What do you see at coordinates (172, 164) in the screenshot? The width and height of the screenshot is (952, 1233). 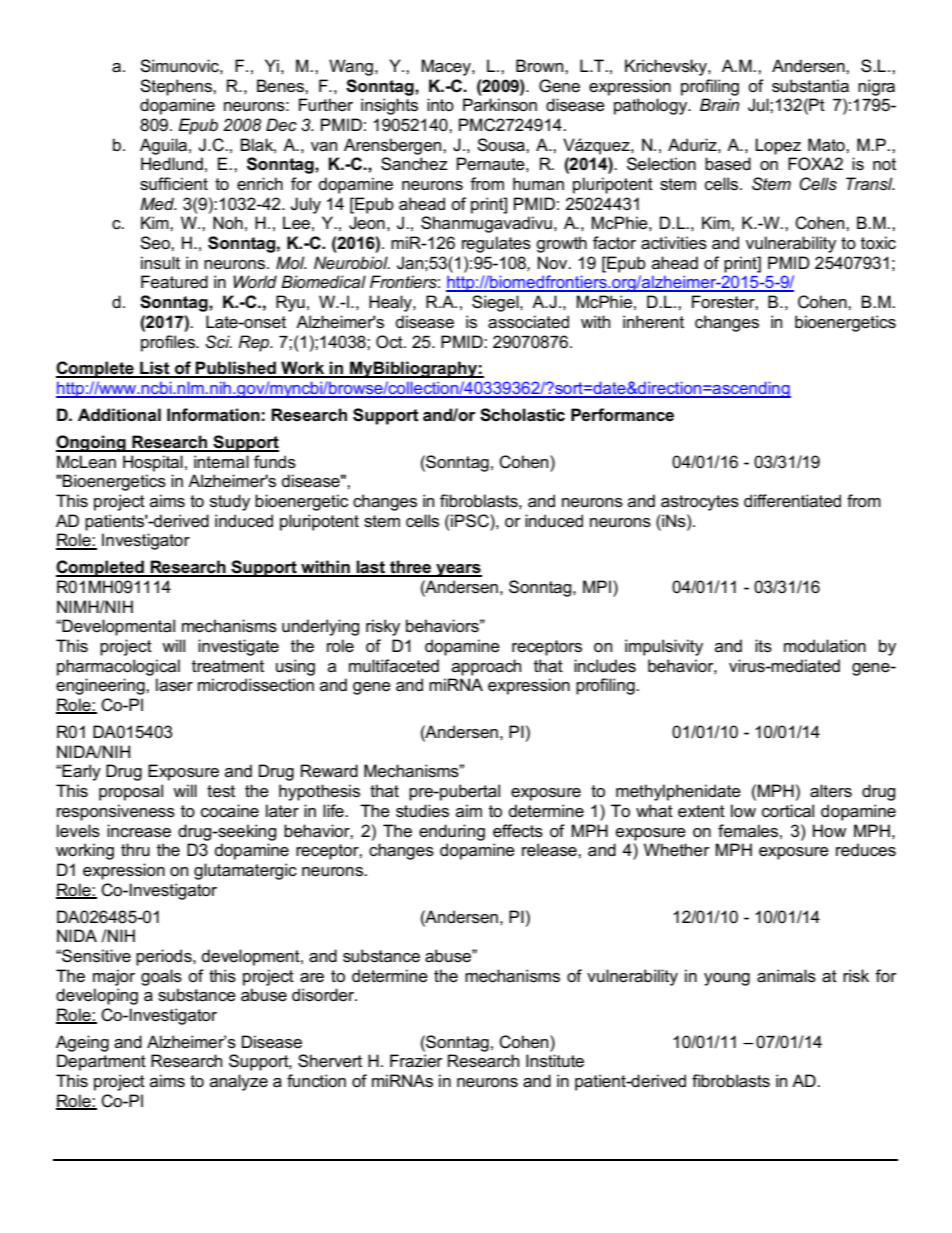 I see `Hedlund` at bounding box center [172, 164].
